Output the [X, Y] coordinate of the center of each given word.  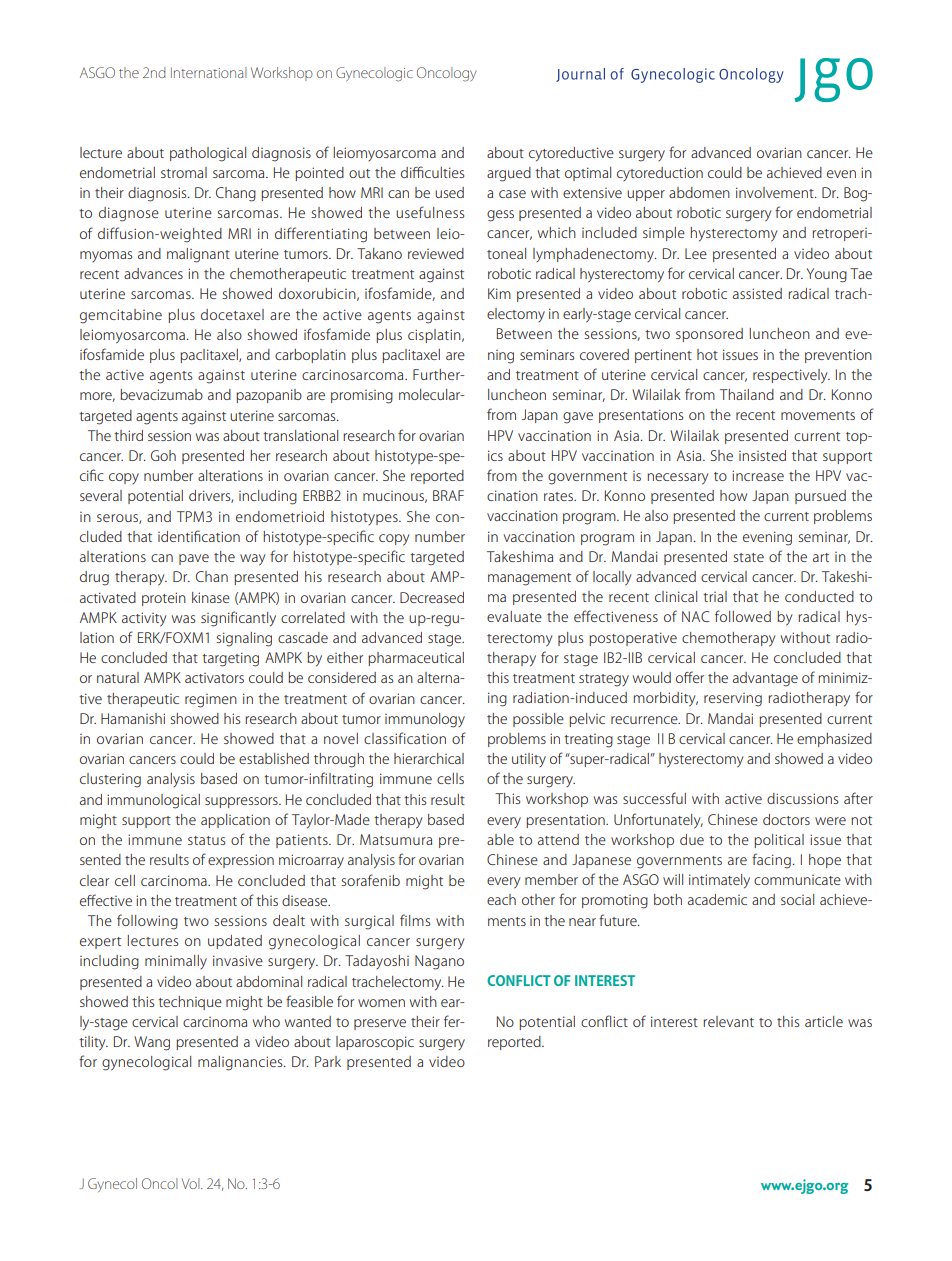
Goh [163, 455]
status [206, 840]
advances [153, 273]
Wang [152, 1043]
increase [758, 475]
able [500, 839]
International [209, 72]
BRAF [448, 495]
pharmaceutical [416, 659]
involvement [776, 192]
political [779, 841]
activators [214, 678]
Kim [499, 293]
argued [509, 174]
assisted [757, 293]
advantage [765, 679]
